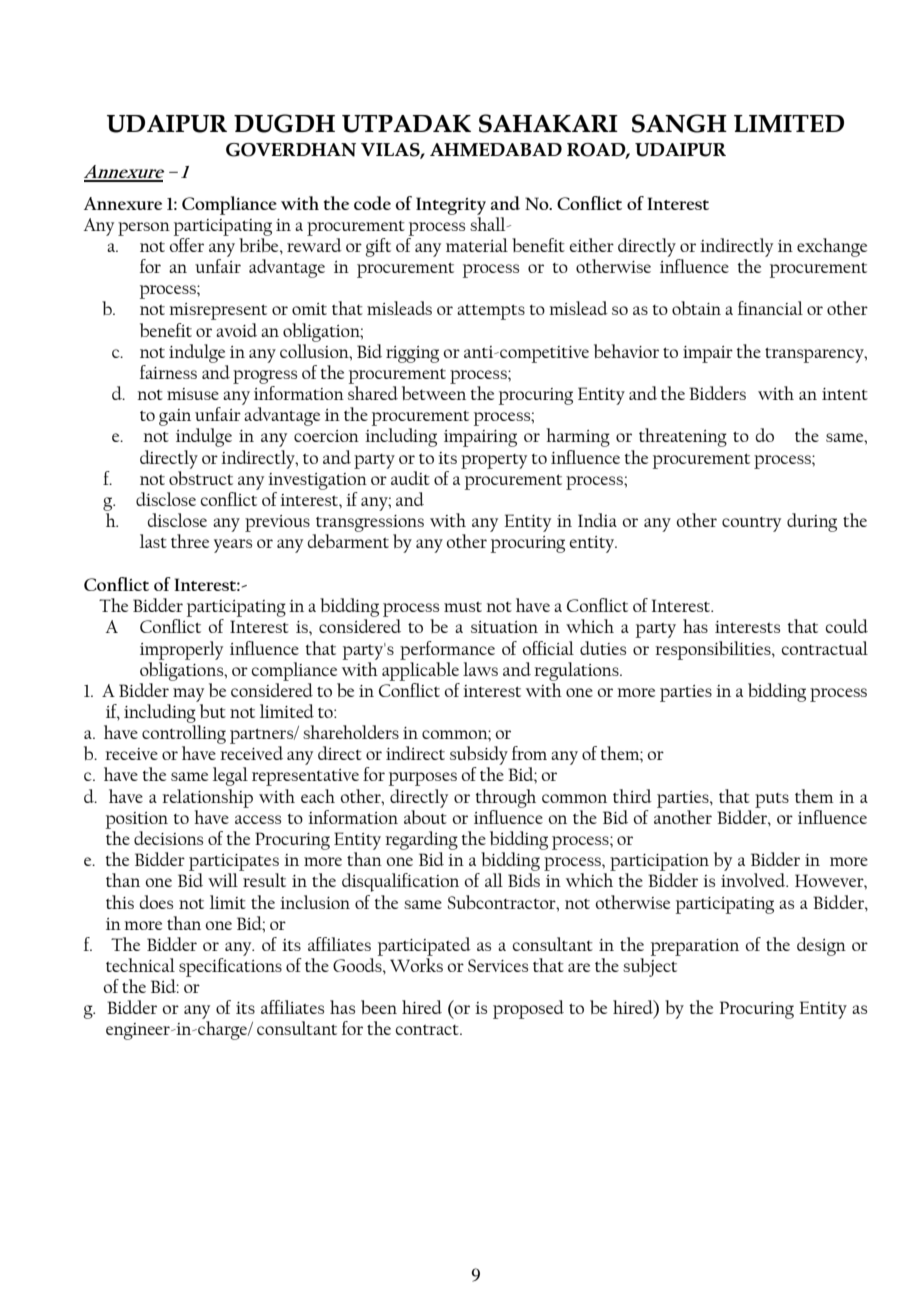  Describe the element at coordinates (181, 650) in the screenshot. I see `improperly` at that location.
